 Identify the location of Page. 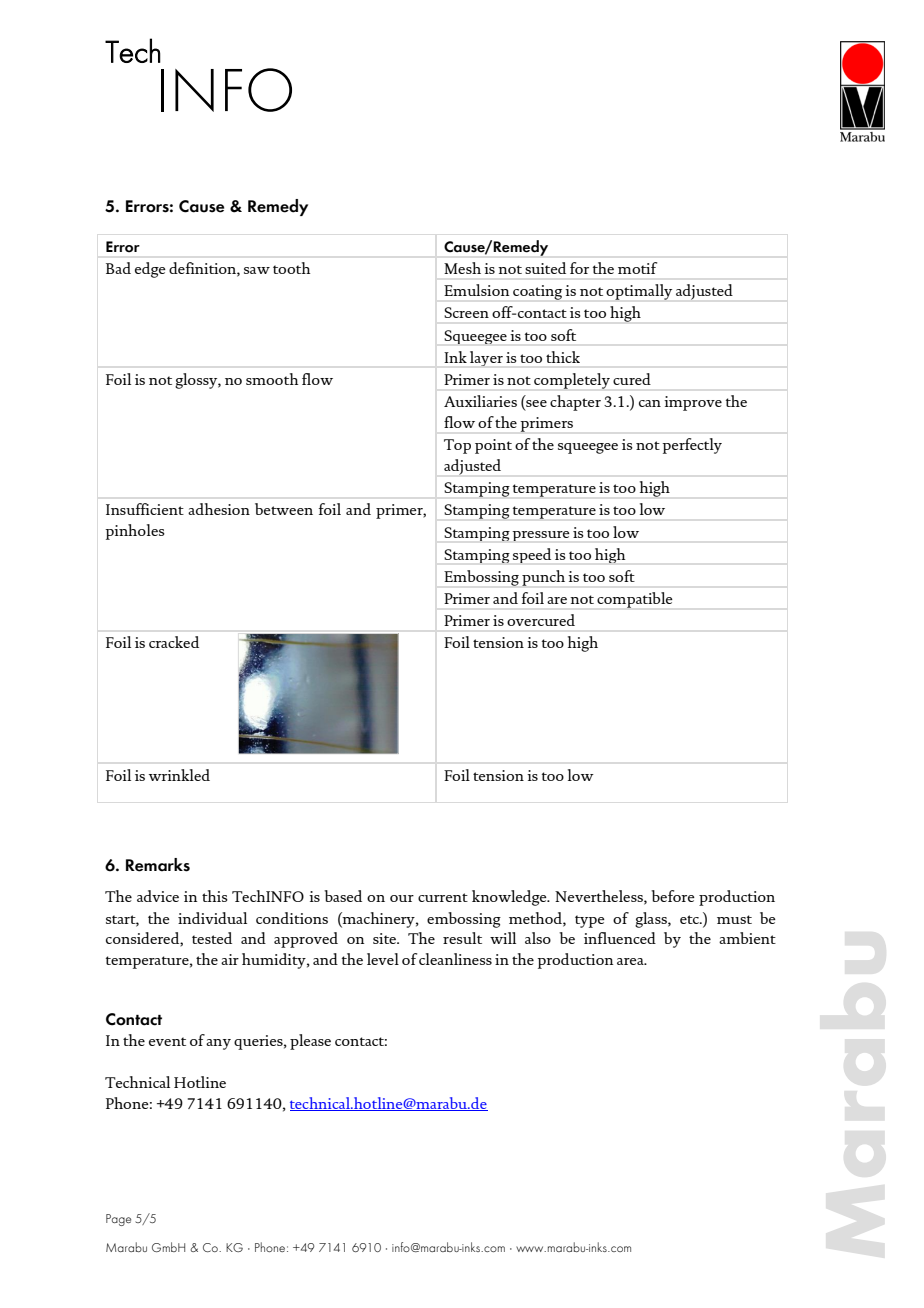
(118, 1220).
